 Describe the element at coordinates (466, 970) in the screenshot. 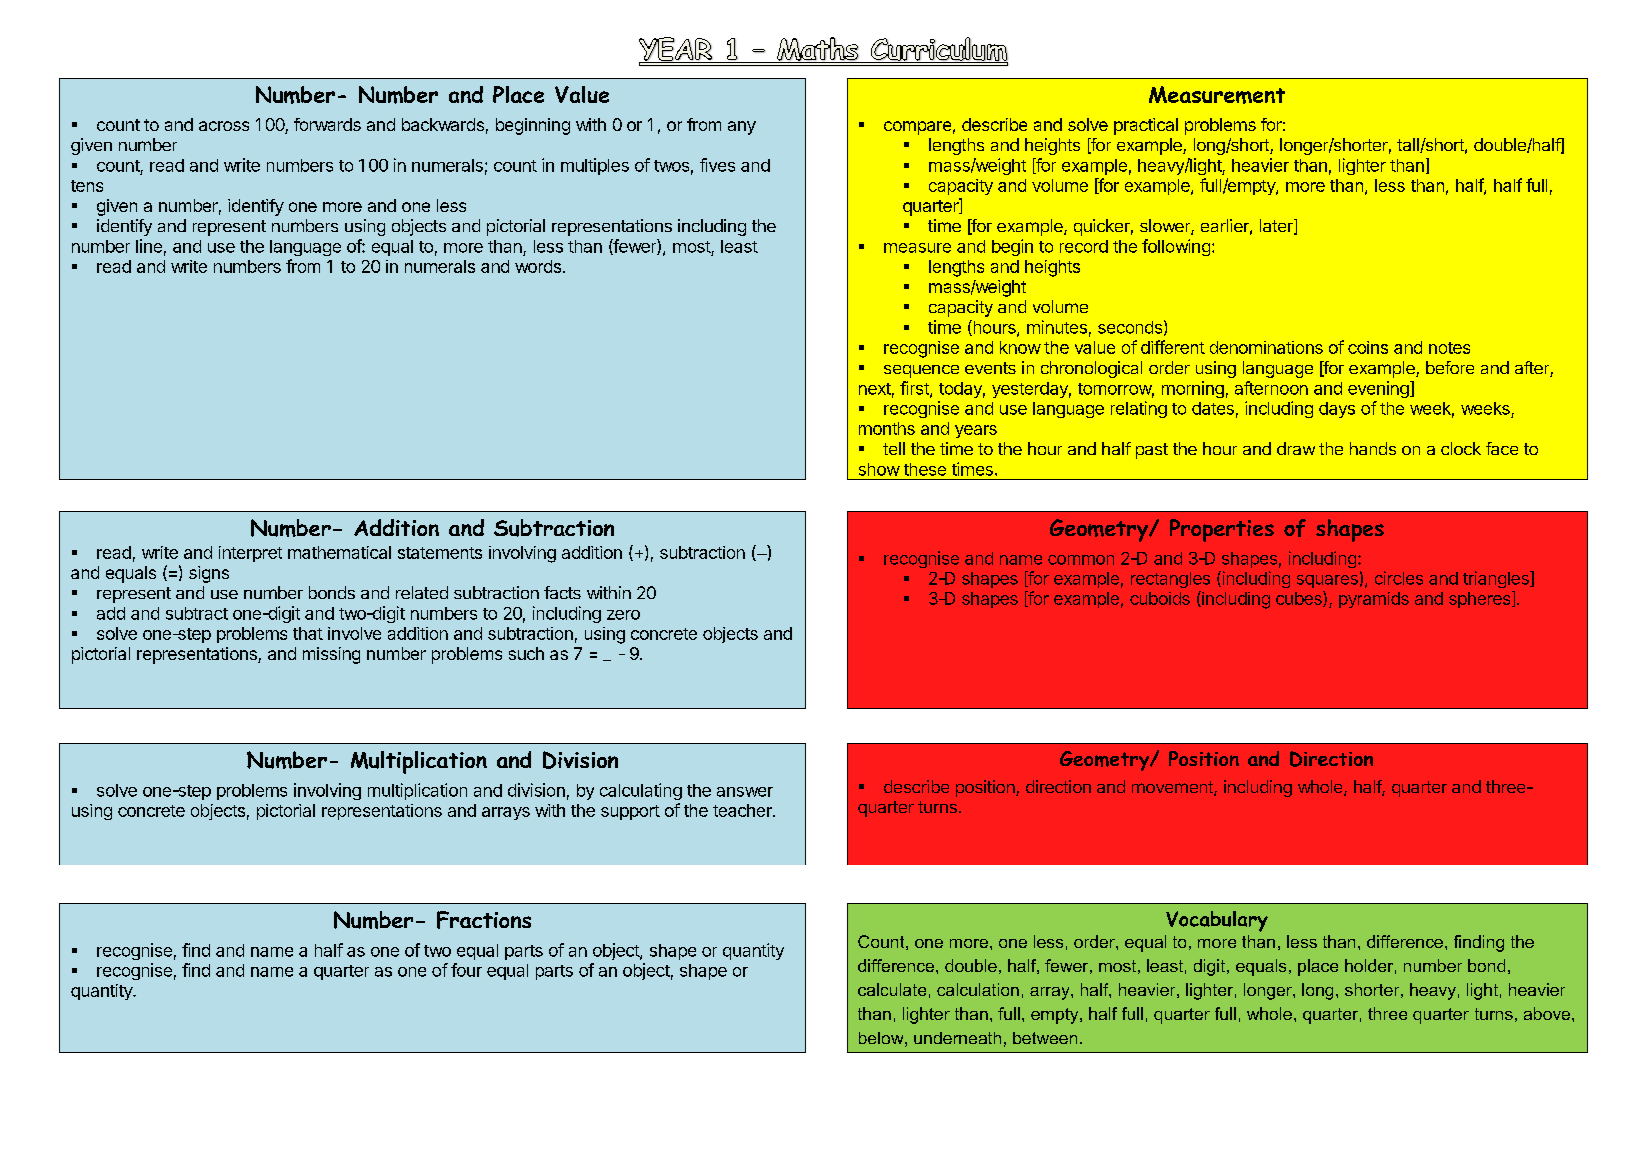

I see `four` at that location.
